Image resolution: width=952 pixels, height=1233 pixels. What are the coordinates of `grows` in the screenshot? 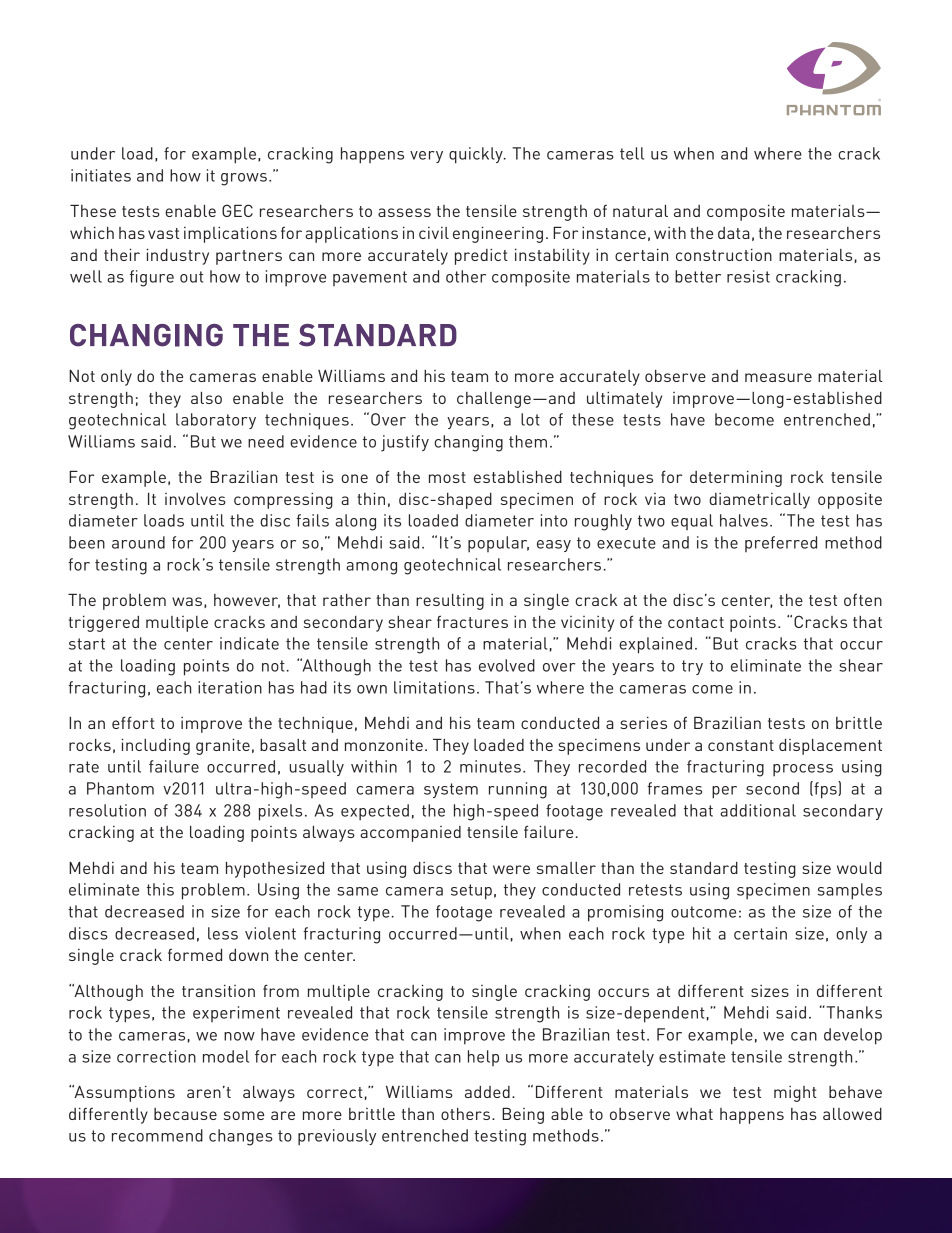 It's located at (244, 179).
